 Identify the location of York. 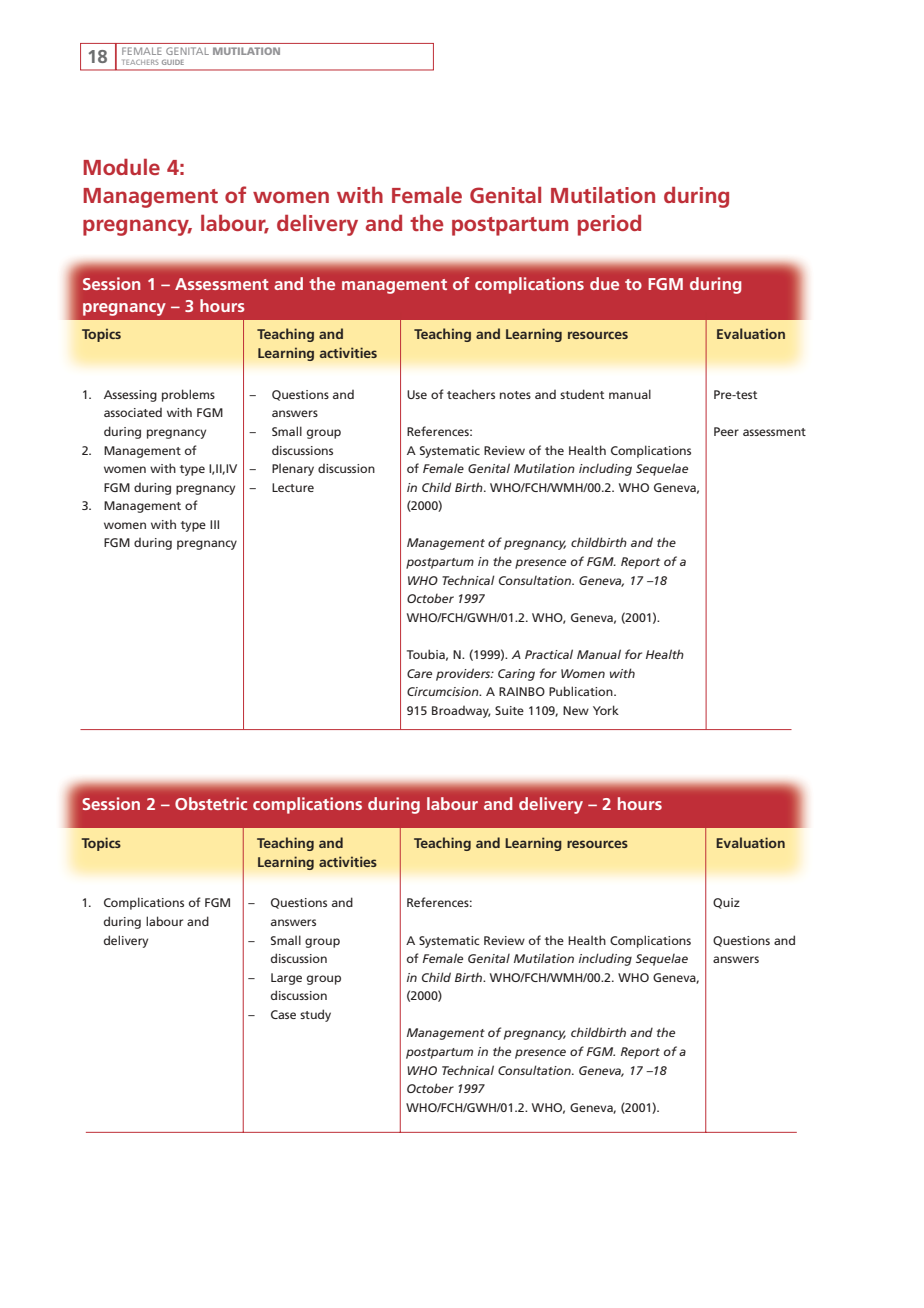
(606, 710).
